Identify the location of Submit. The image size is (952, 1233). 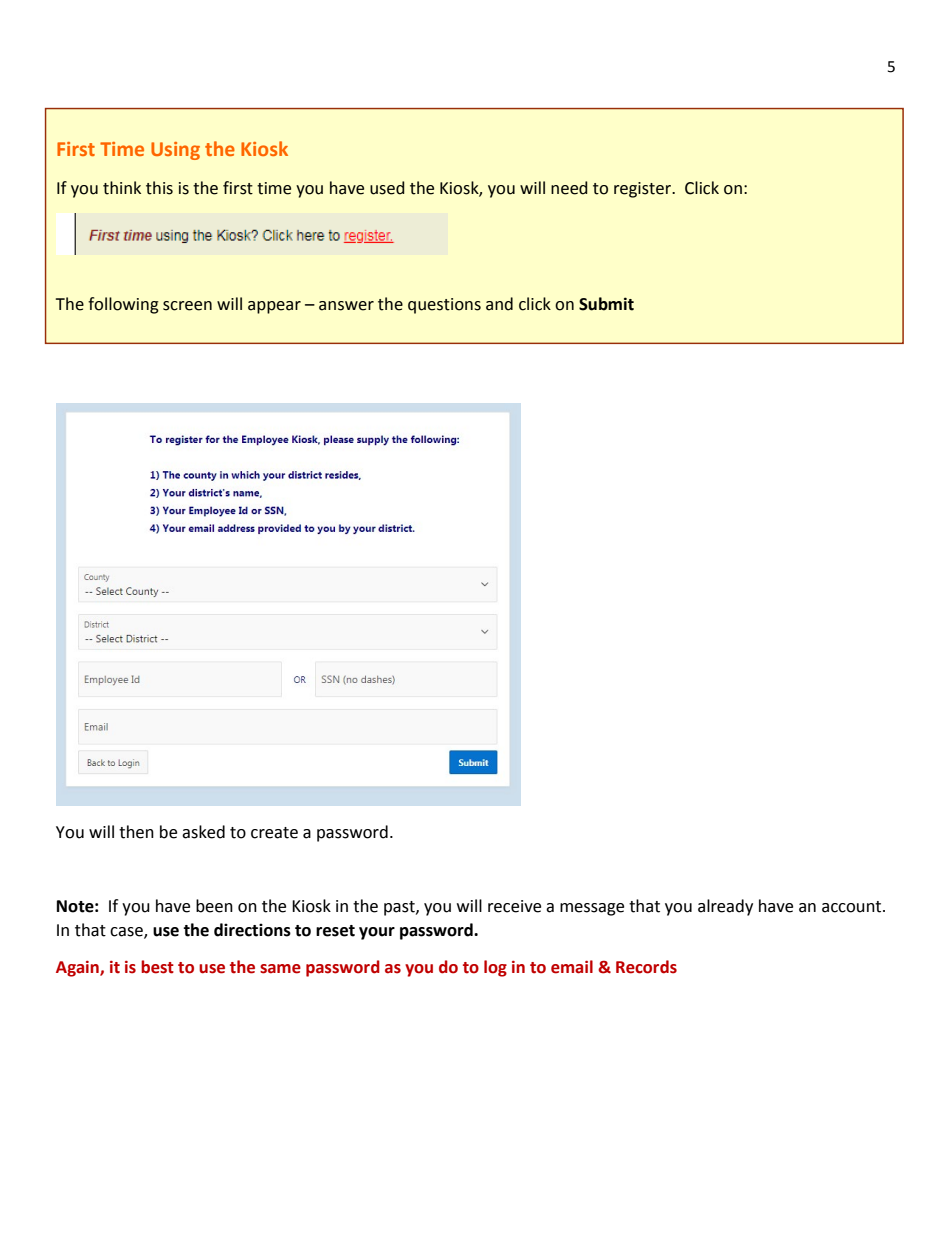
(606, 304).
